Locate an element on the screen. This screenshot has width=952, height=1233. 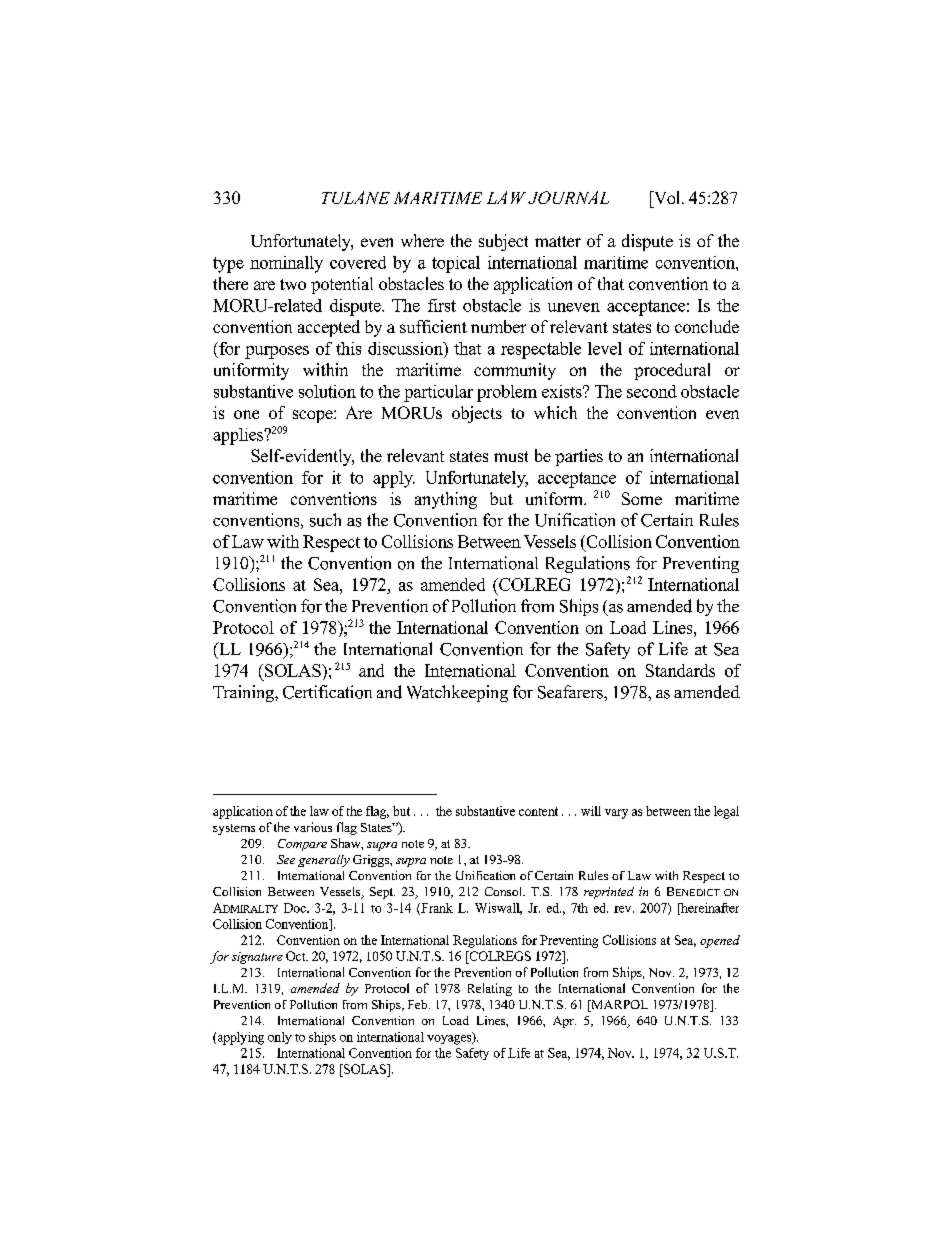
Relating is located at coordinates (490, 989).
